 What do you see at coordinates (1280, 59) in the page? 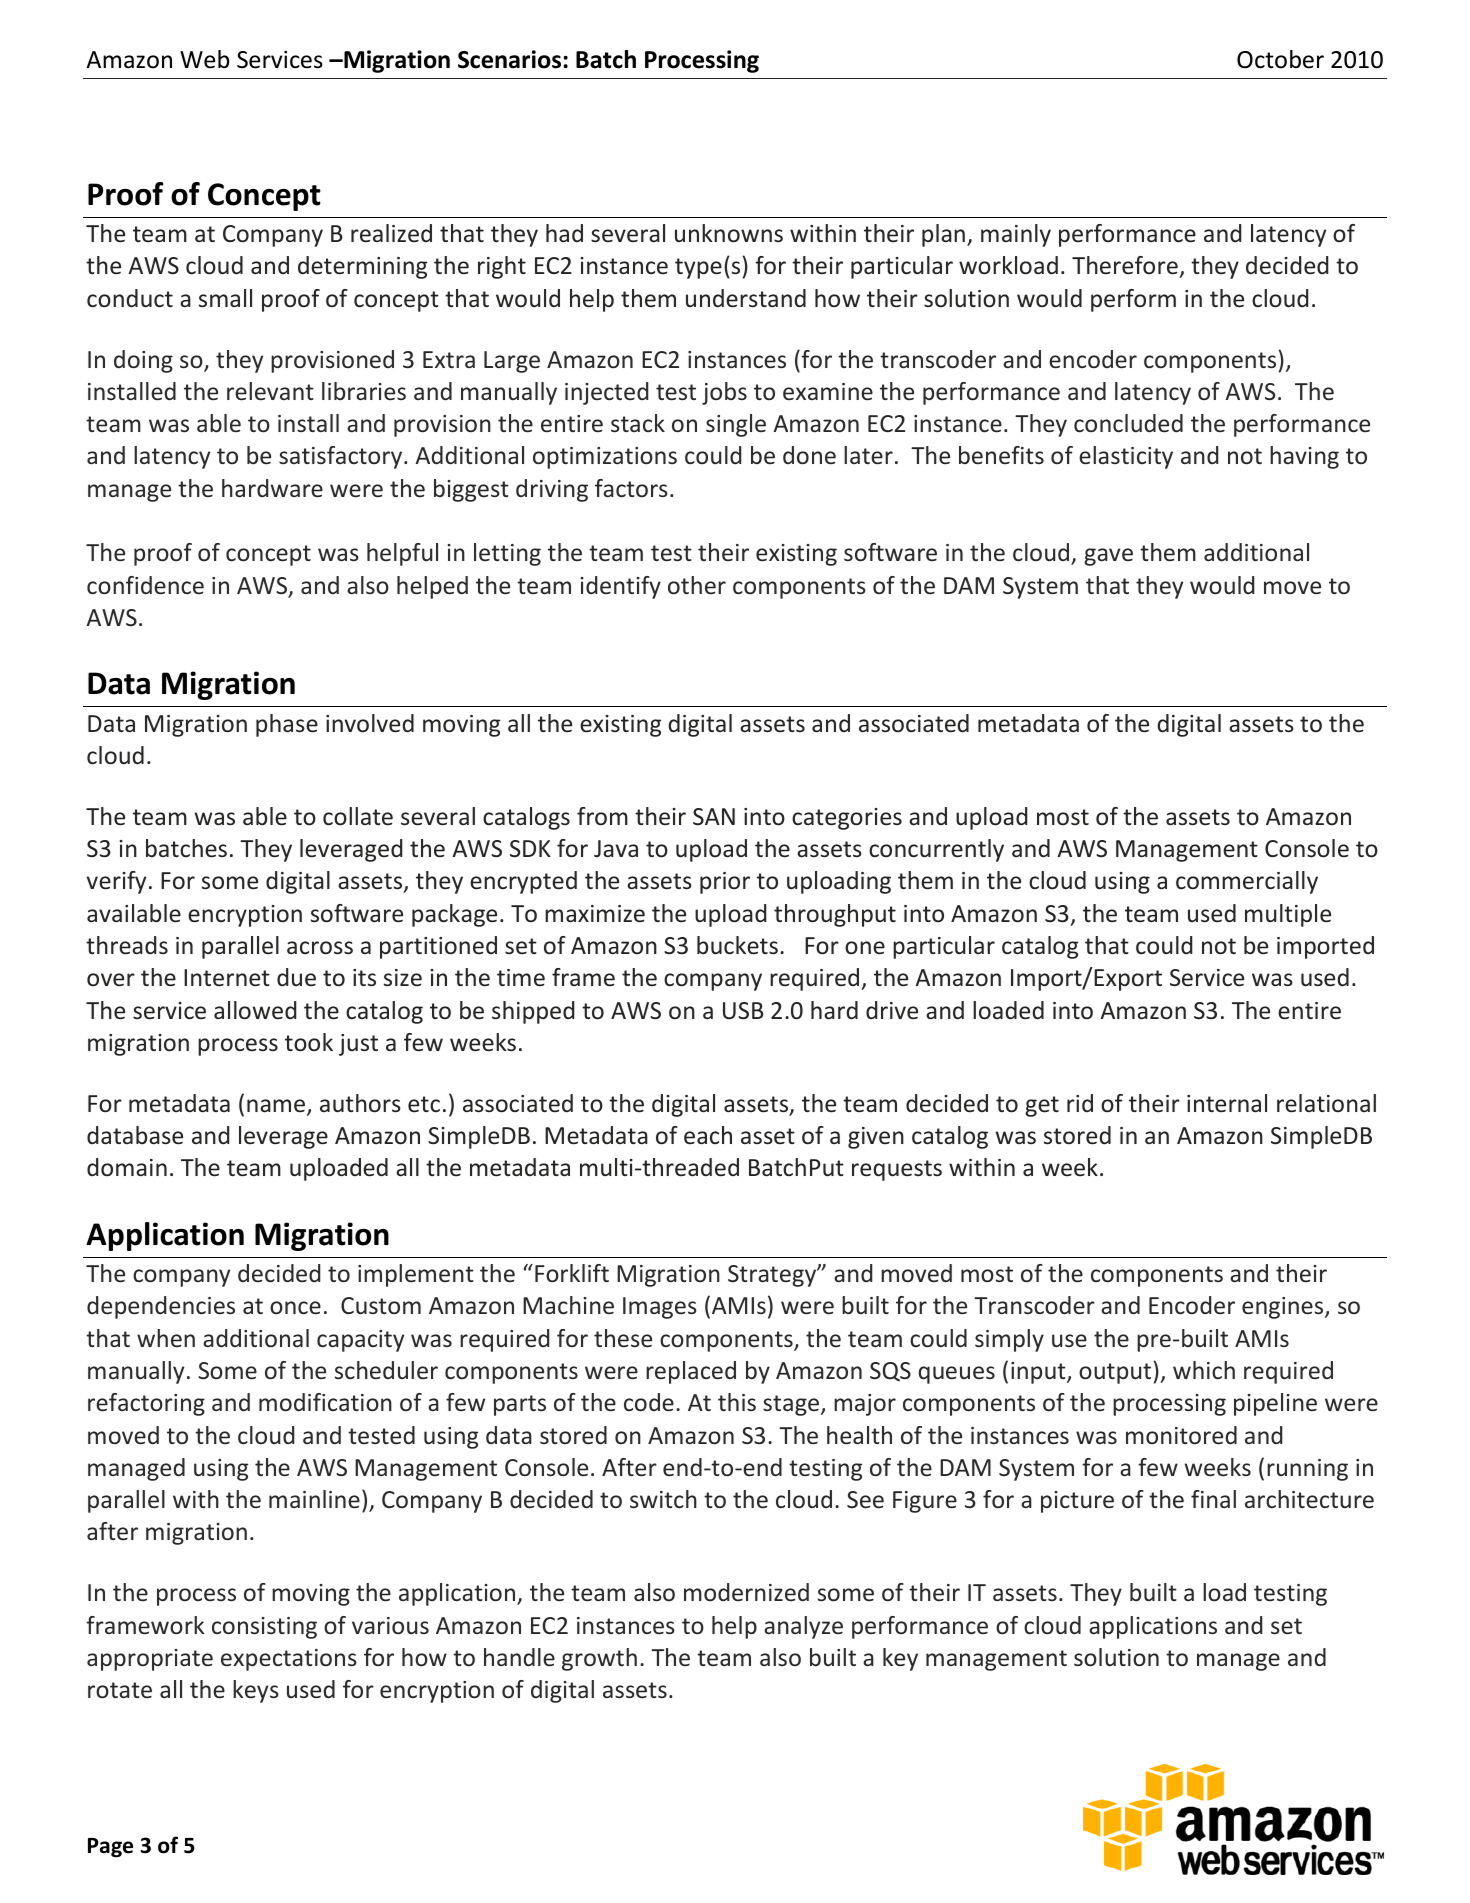
I see `October` at bounding box center [1280, 59].
